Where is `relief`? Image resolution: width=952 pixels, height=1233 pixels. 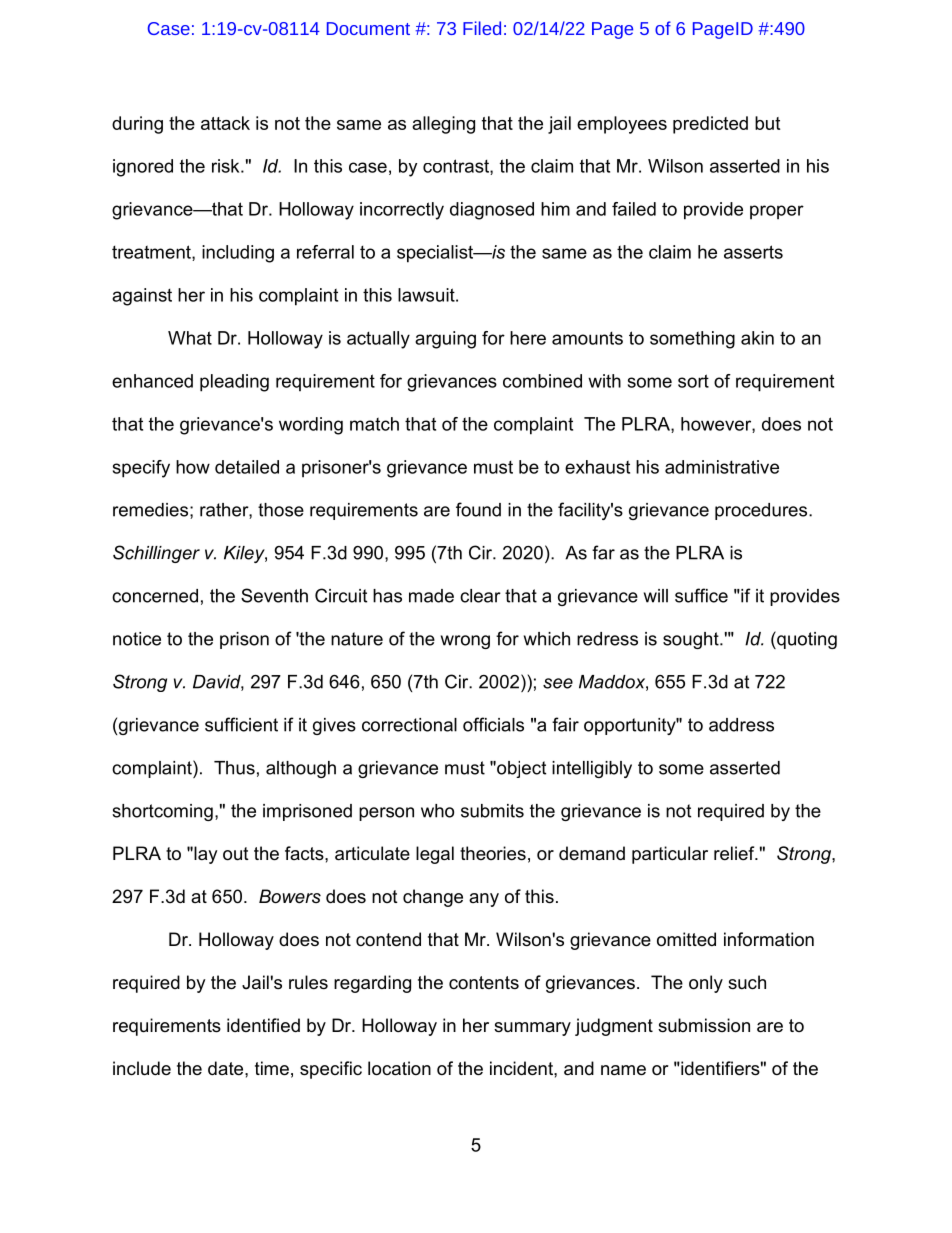 relief is located at coordinates (735, 853).
